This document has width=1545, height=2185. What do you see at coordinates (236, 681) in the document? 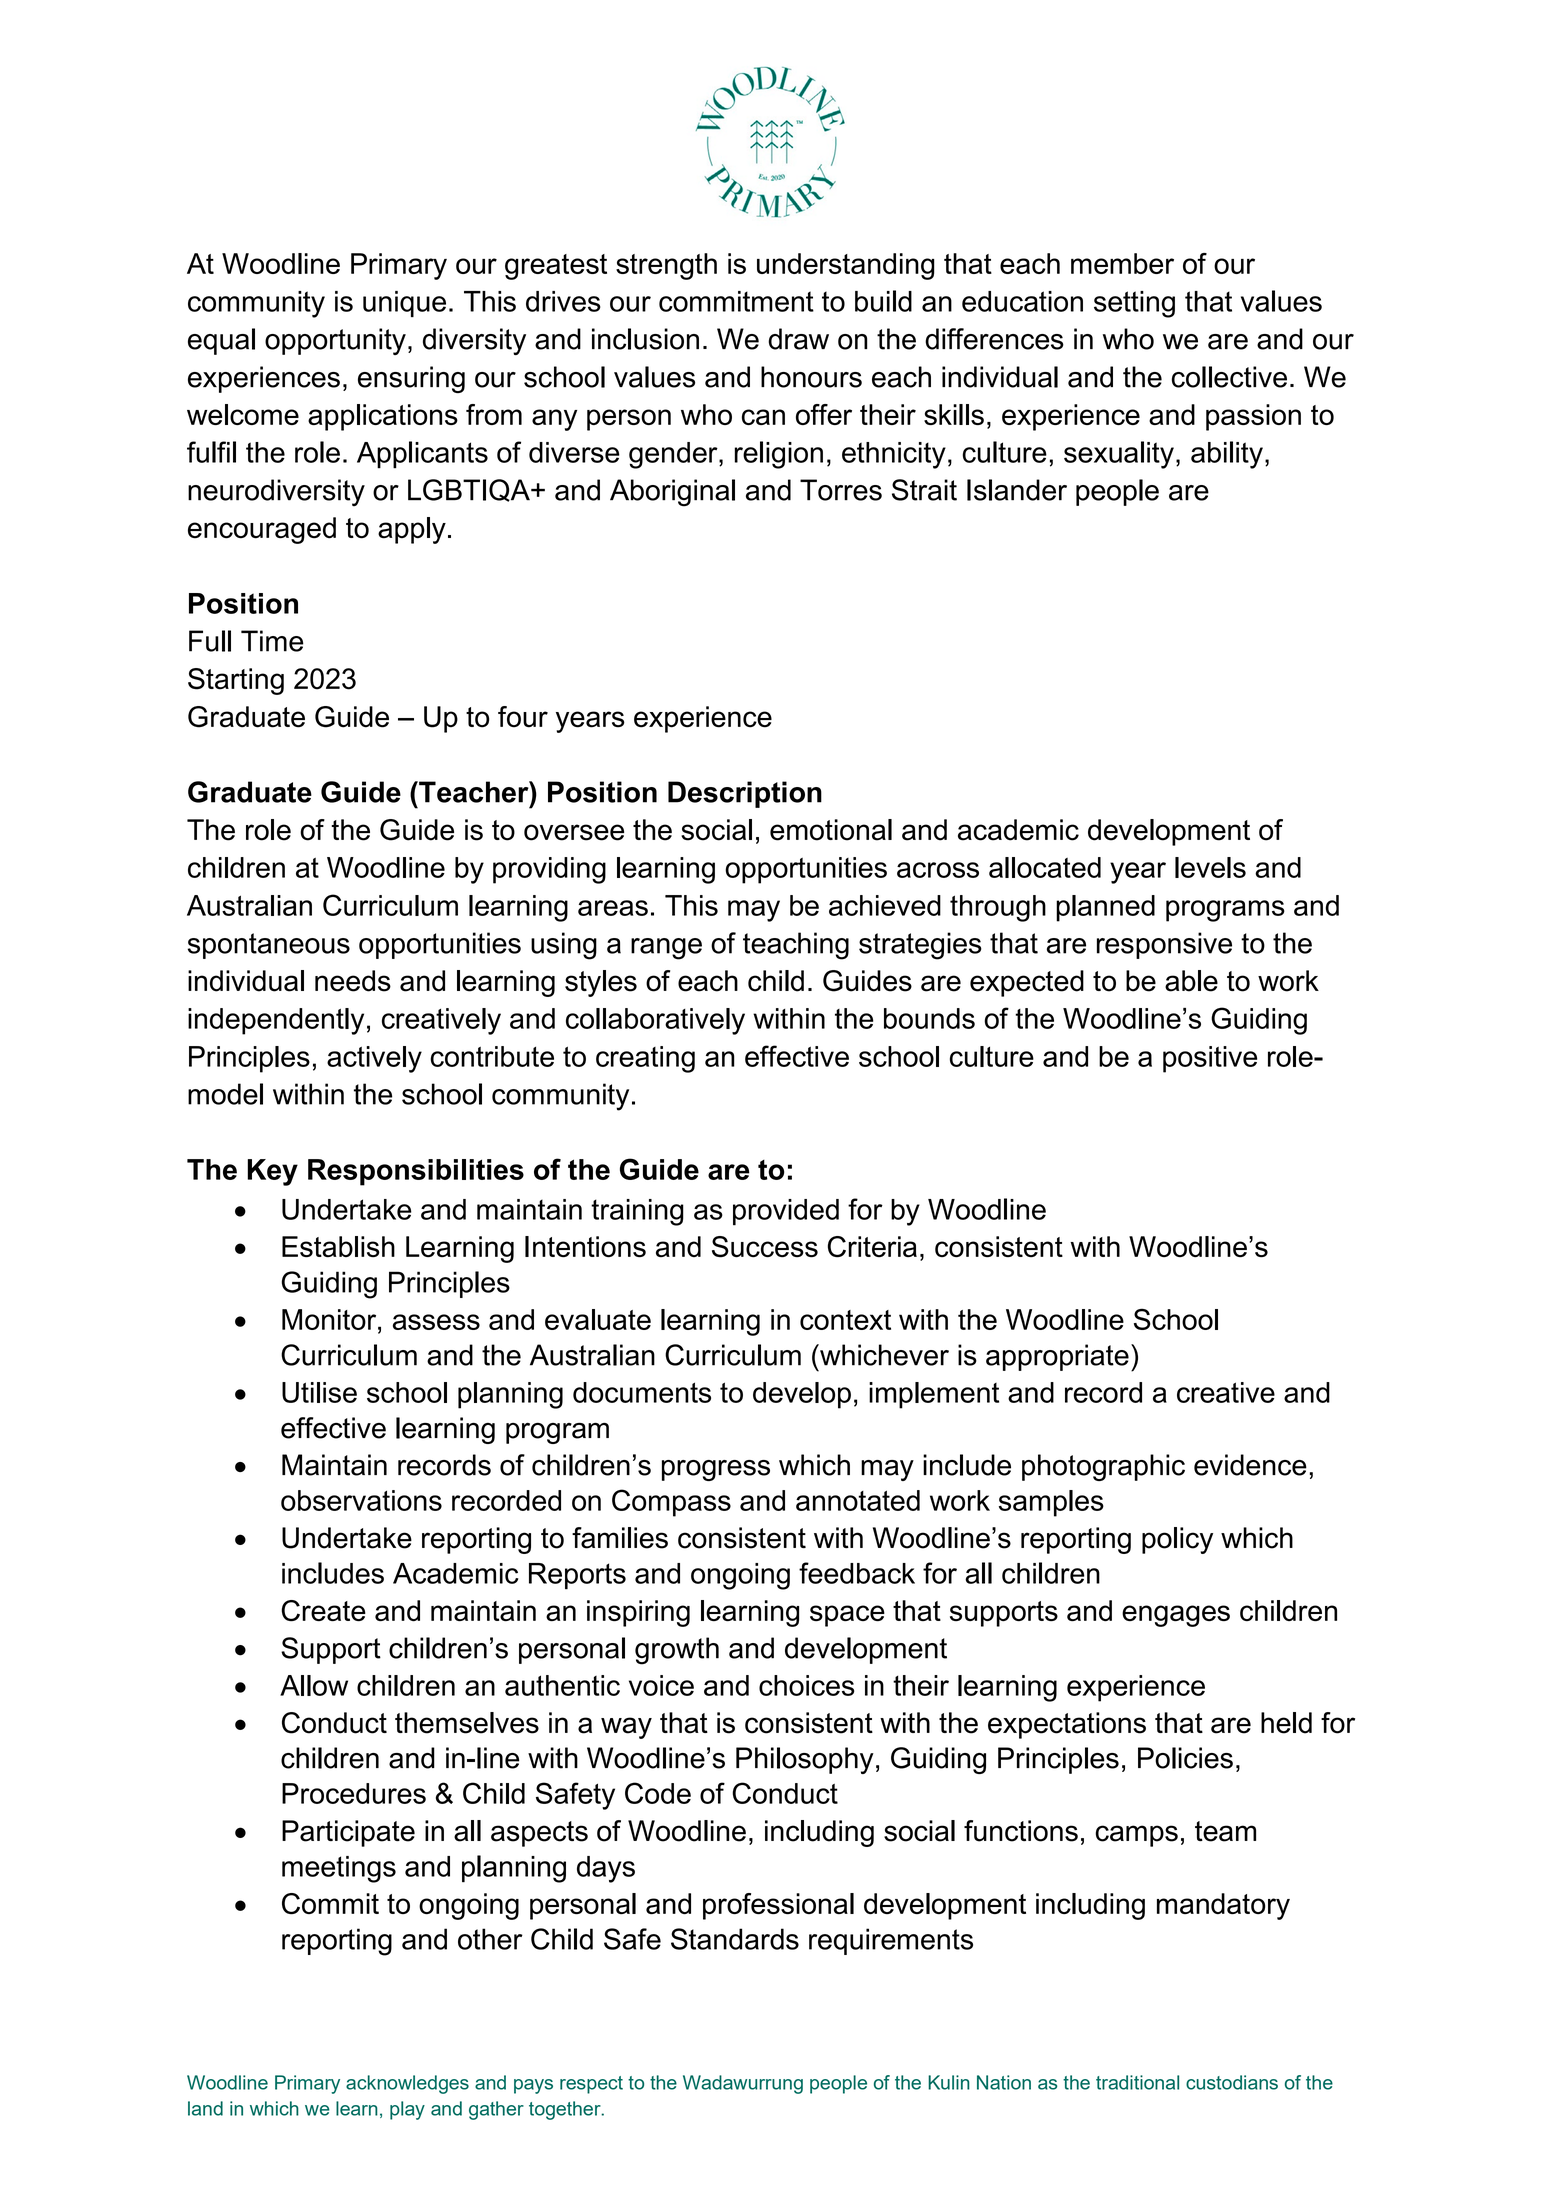
I see `Starting` at bounding box center [236, 681].
